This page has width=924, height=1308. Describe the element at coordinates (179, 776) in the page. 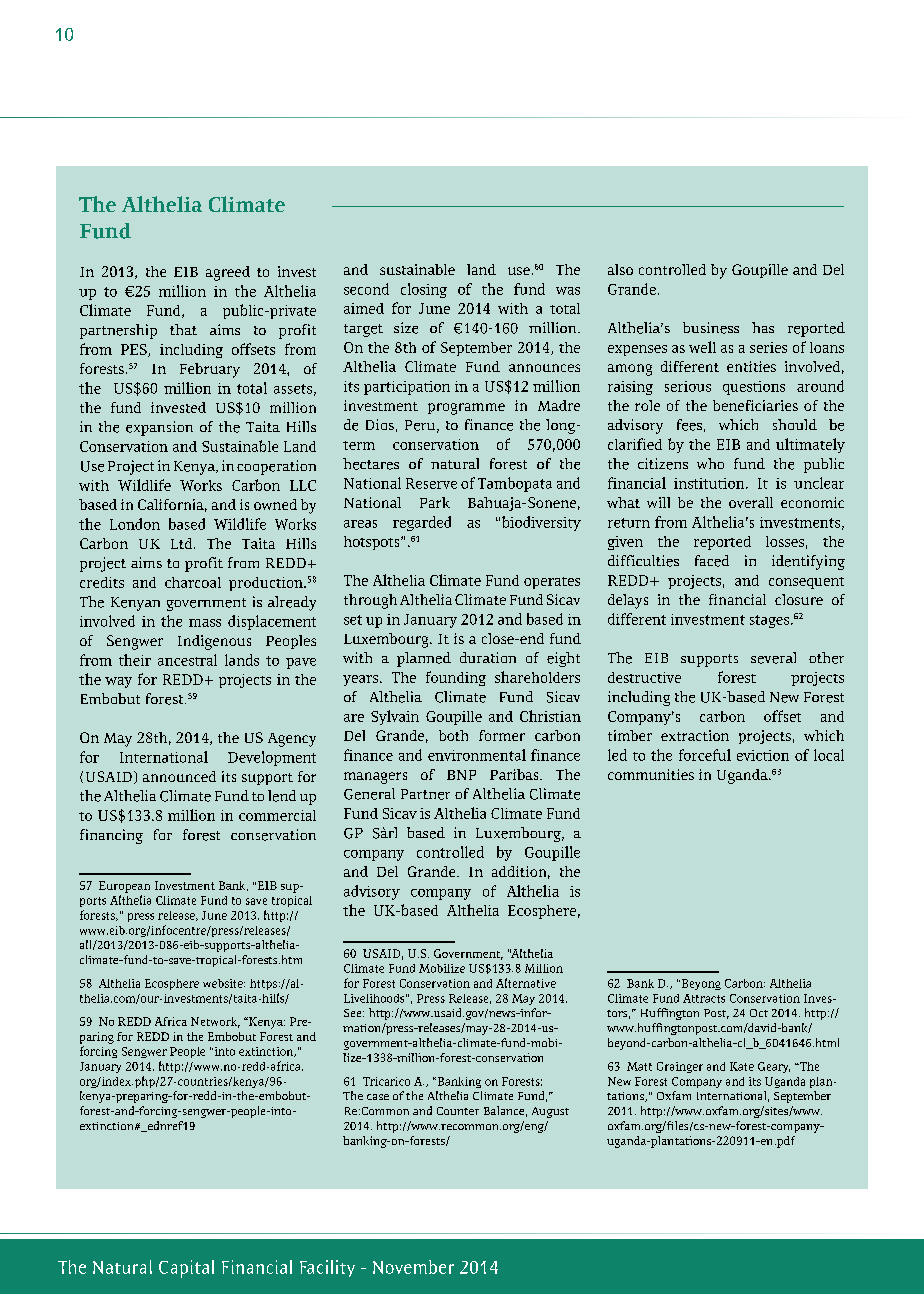

I see `announced` at that location.
